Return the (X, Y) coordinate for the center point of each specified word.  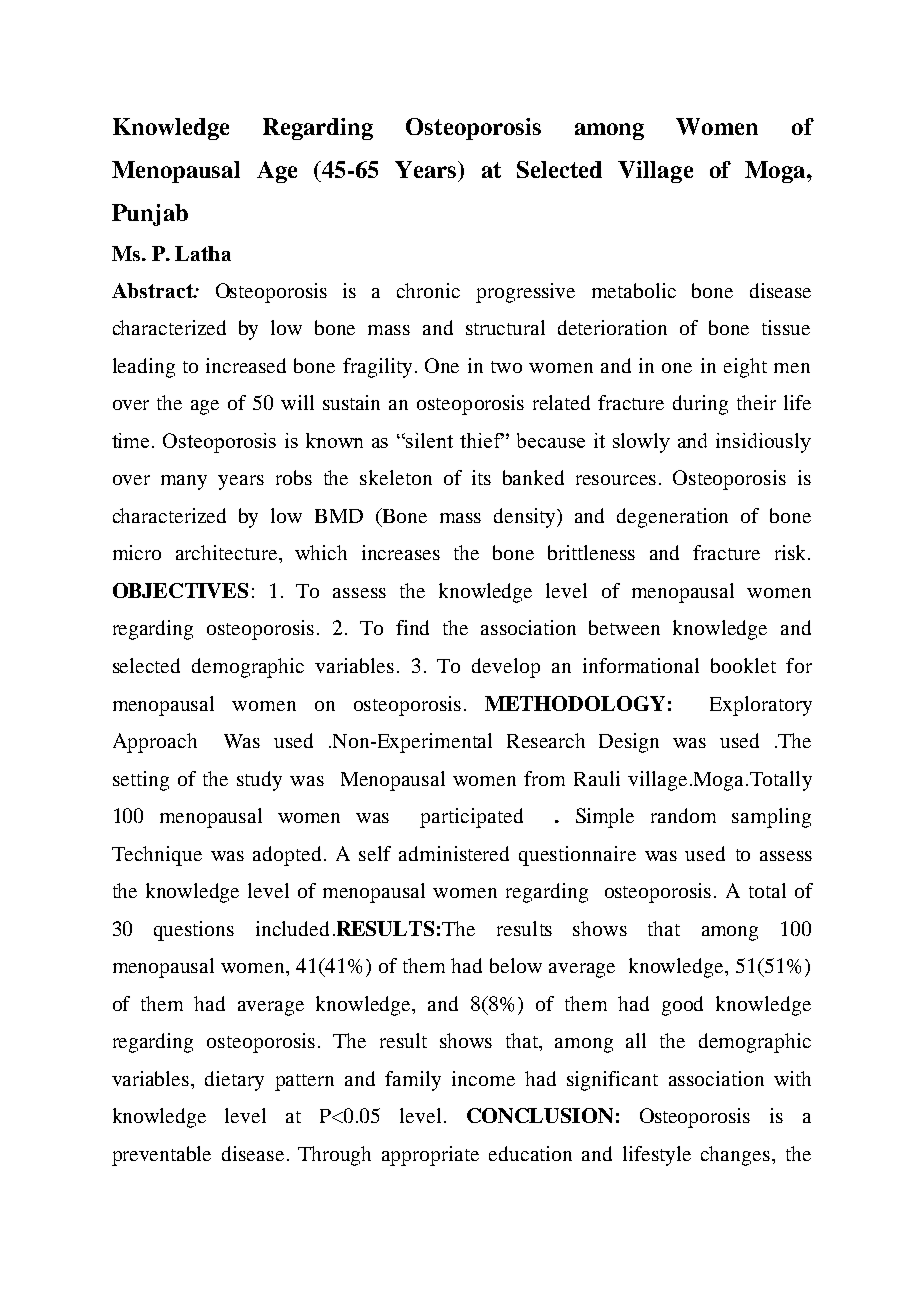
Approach (155, 743)
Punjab (150, 215)
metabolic (634, 290)
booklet (743, 665)
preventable (161, 1156)
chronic (428, 290)
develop (506, 668)
